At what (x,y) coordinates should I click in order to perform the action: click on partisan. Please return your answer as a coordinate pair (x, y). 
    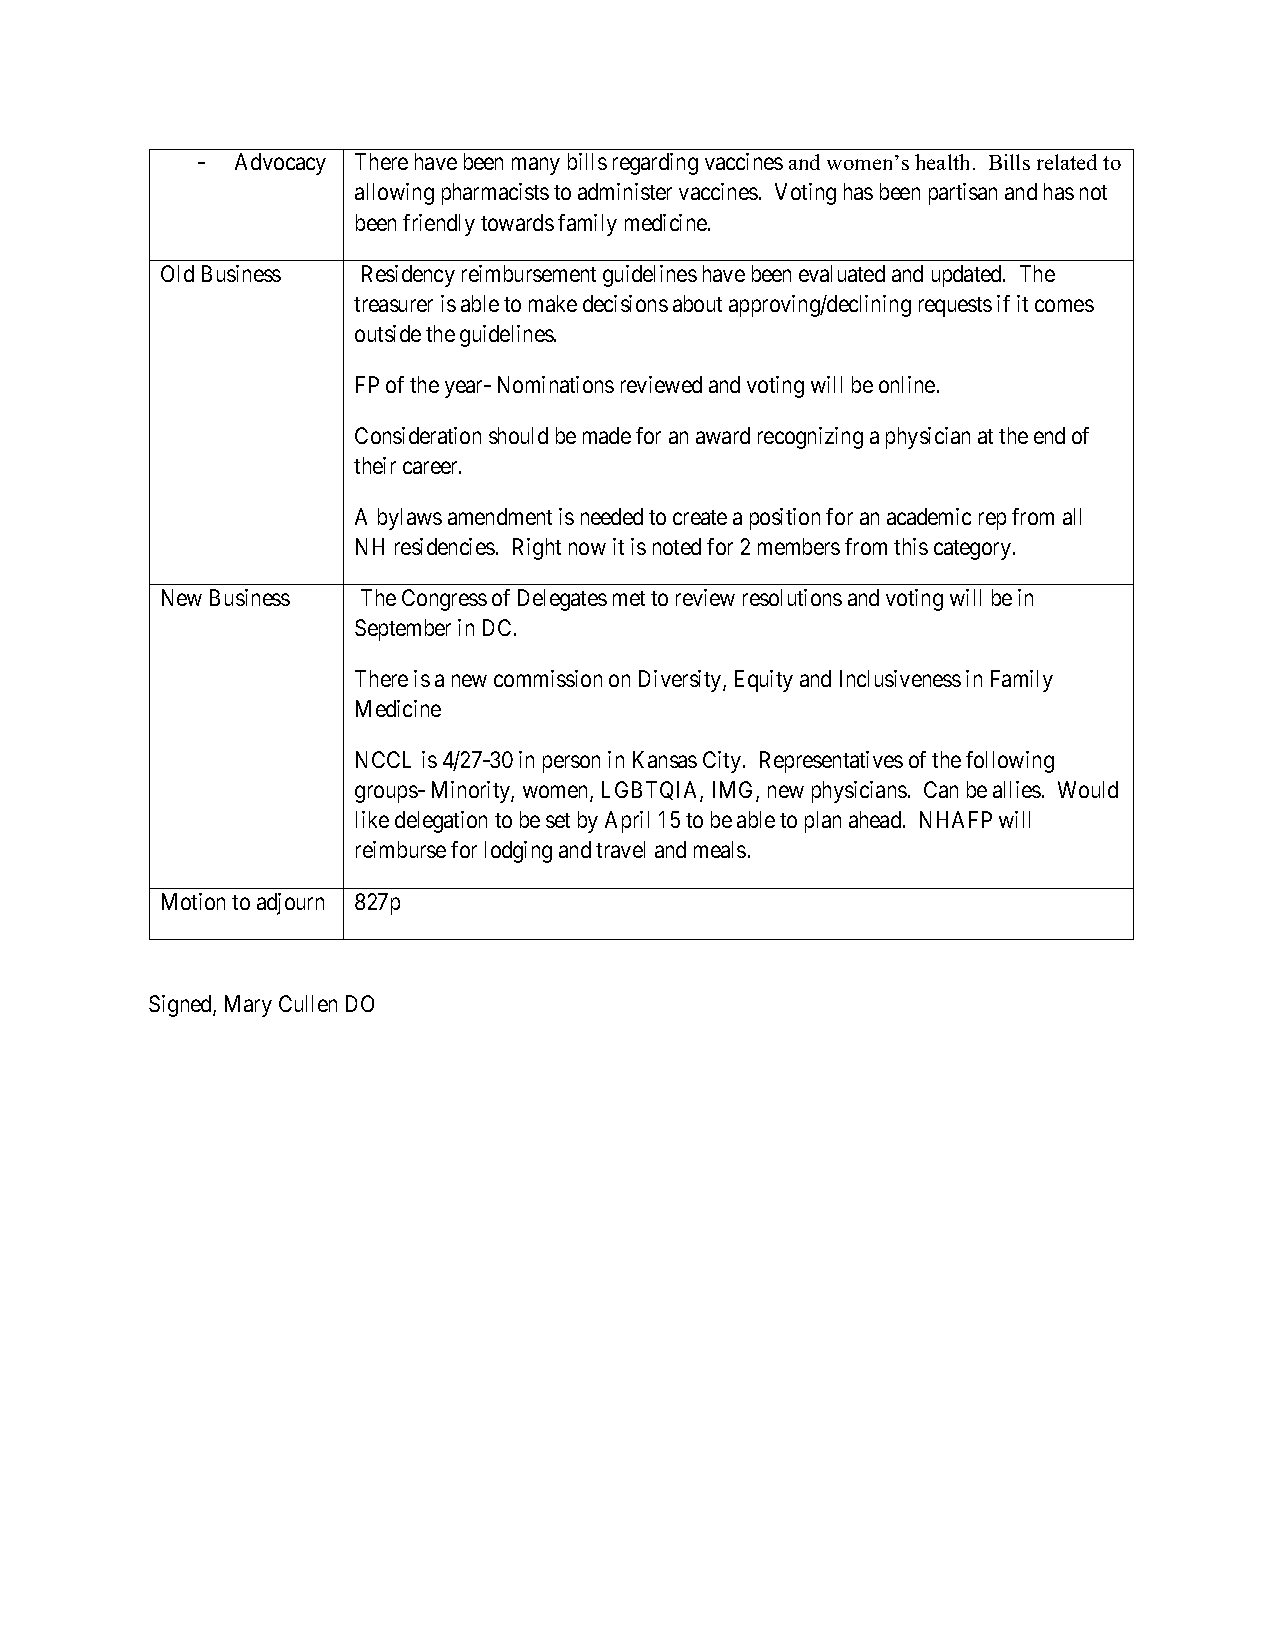
    Looking at the image, I should click on (963, 194).
